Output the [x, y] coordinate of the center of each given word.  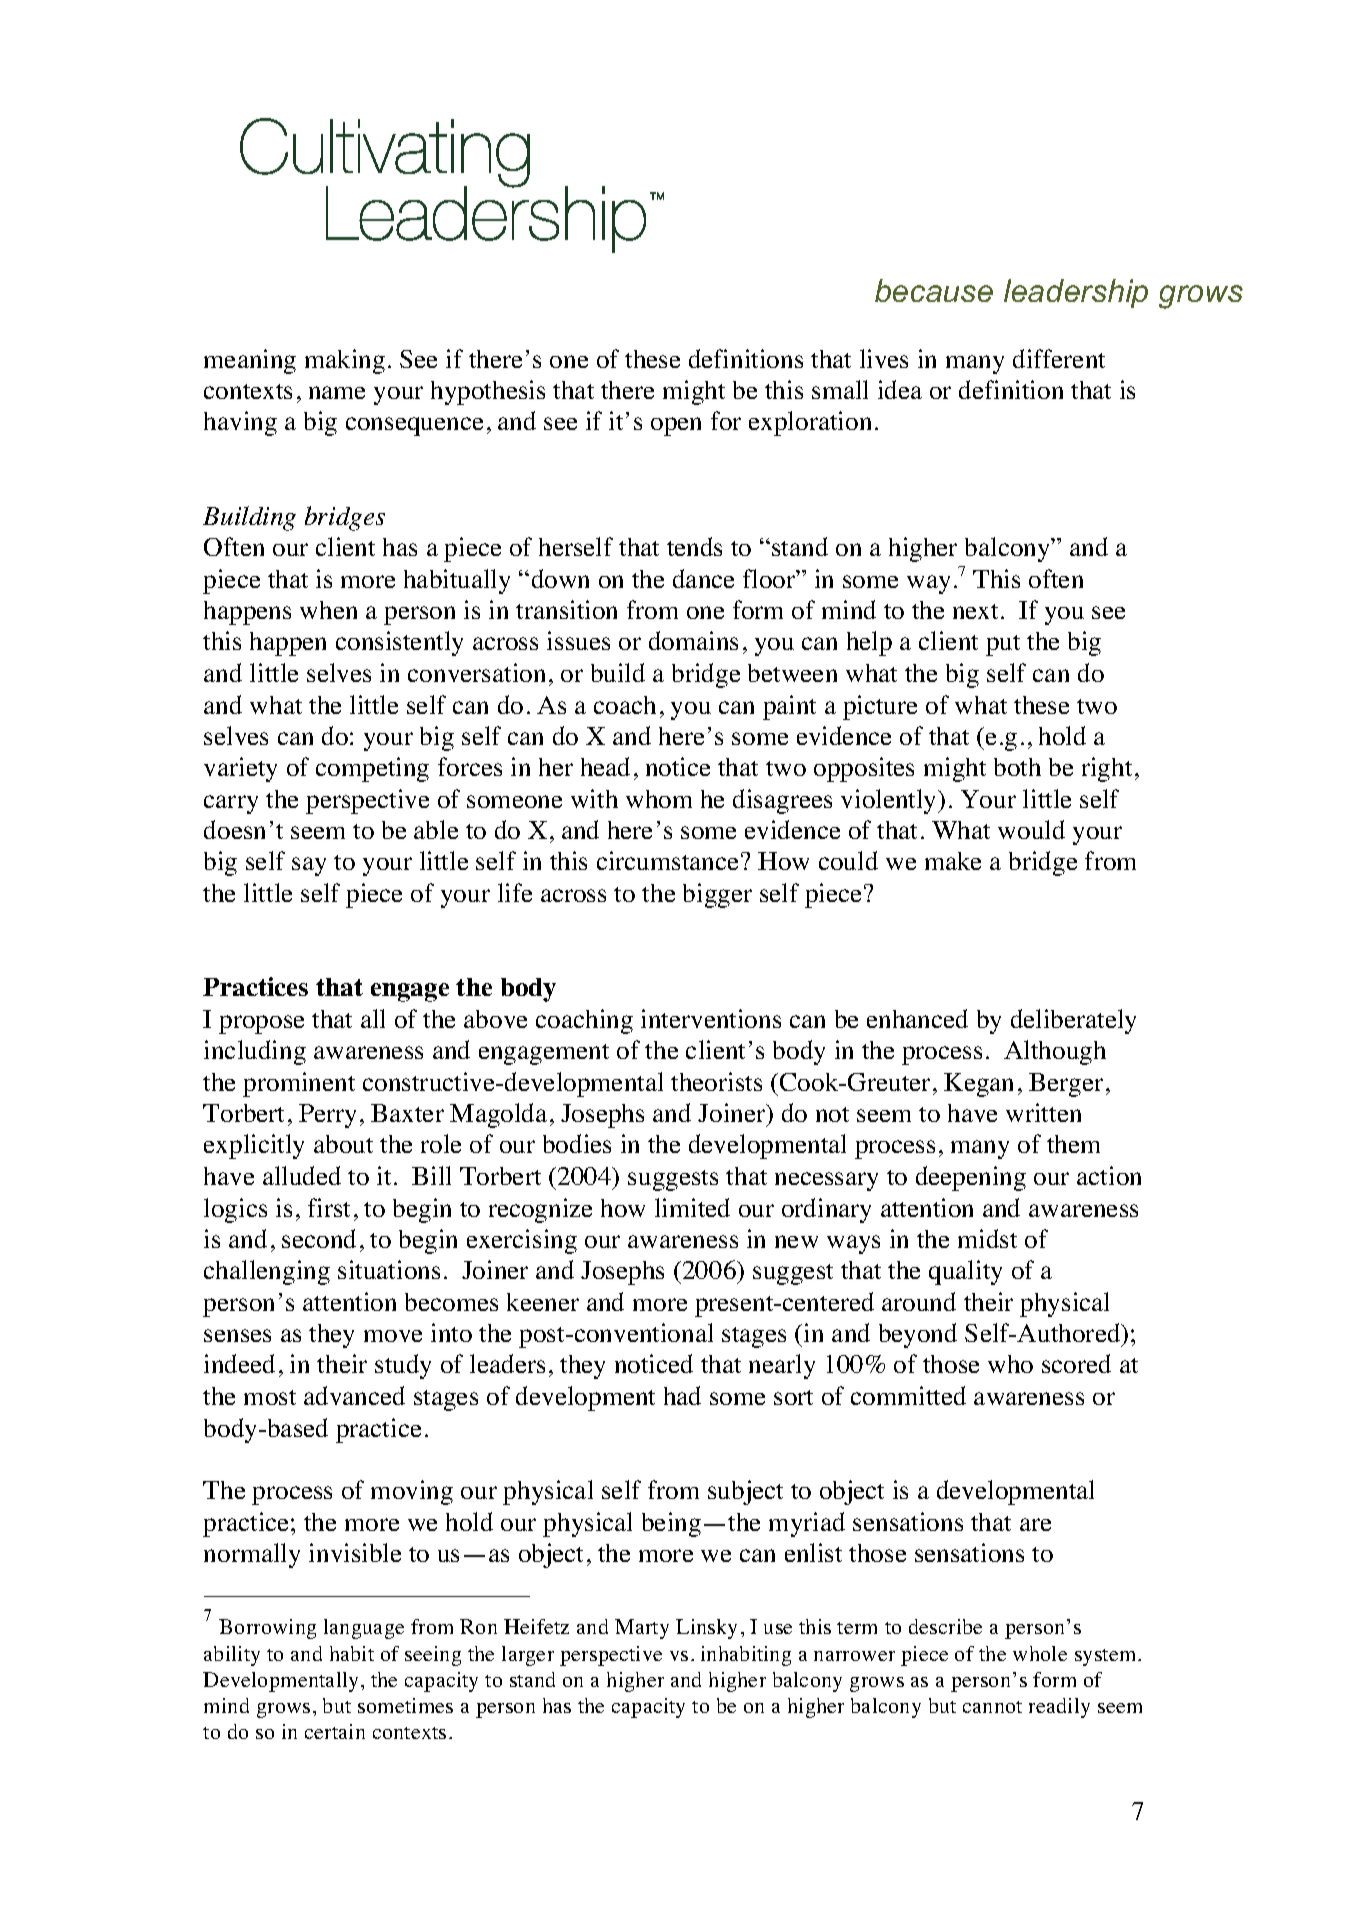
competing [372, 769]
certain [335, 1731]
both [1017, 767]
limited [692, 1207]
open [676, 426]
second [319, 1238]
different [1059, 358]
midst [987, 1238]
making [345, 361]
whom [659, 799]
